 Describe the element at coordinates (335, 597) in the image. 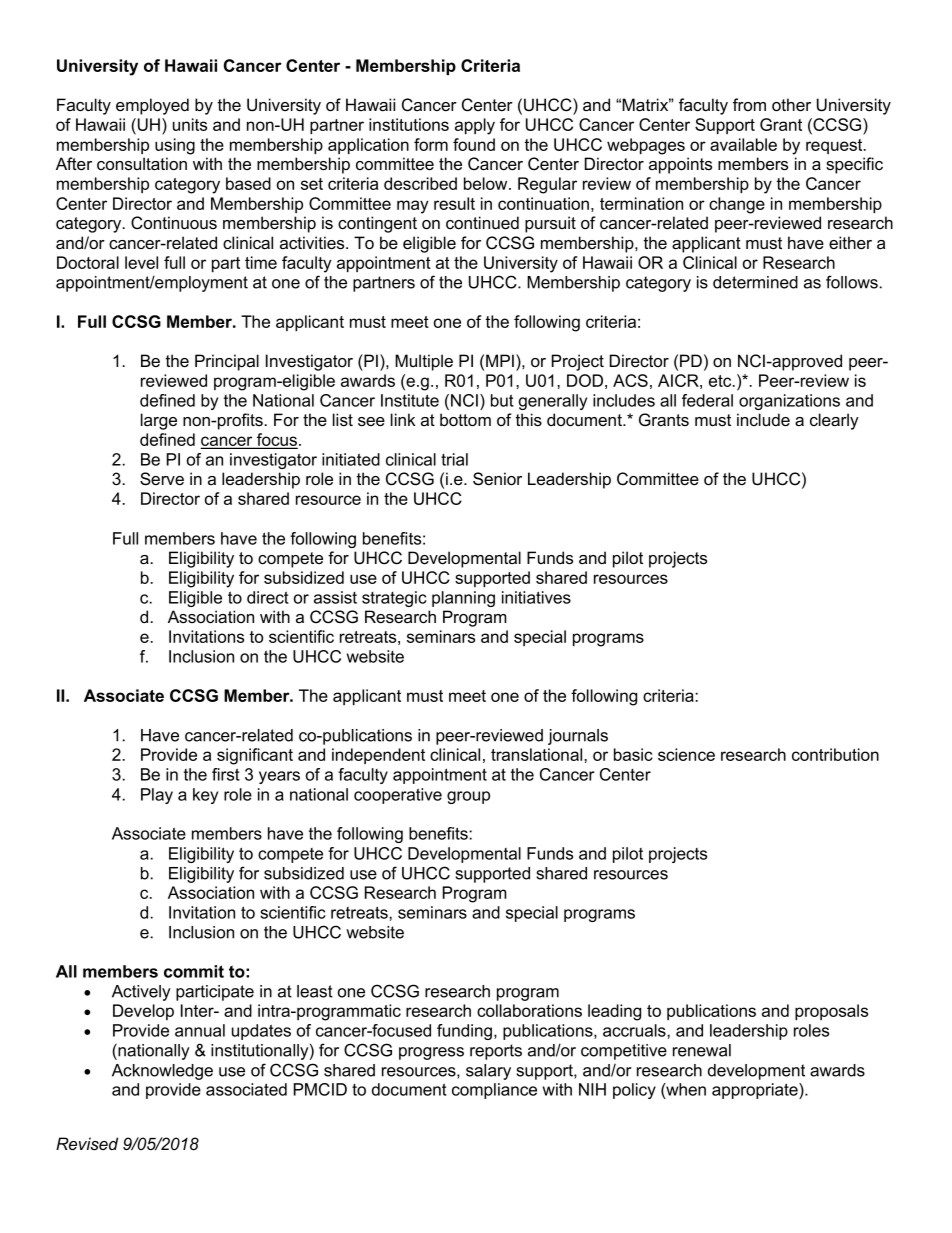

I see `assist` at that location.
